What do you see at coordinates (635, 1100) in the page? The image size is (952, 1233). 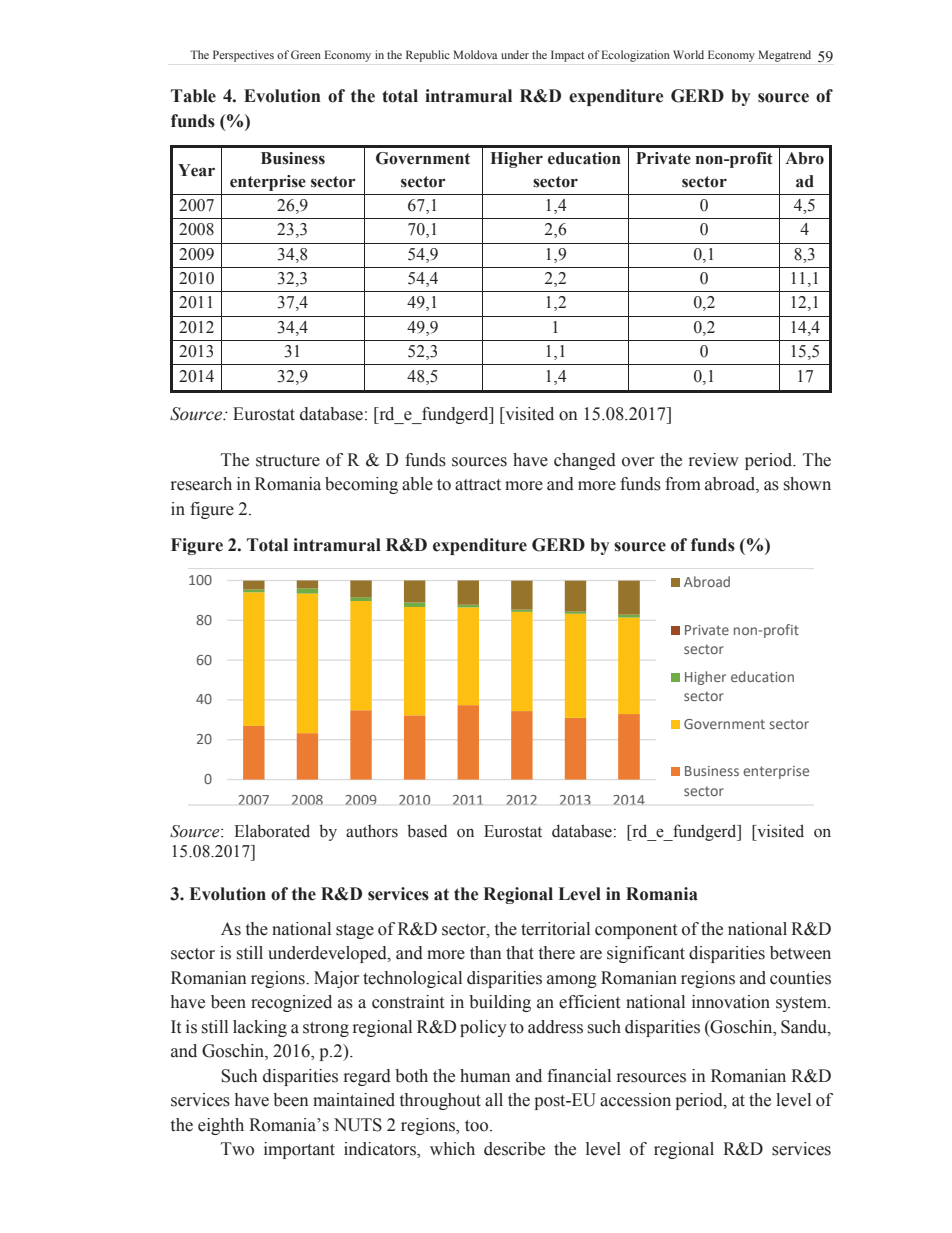 I see `accession` at bounding box center [635, 1100].
